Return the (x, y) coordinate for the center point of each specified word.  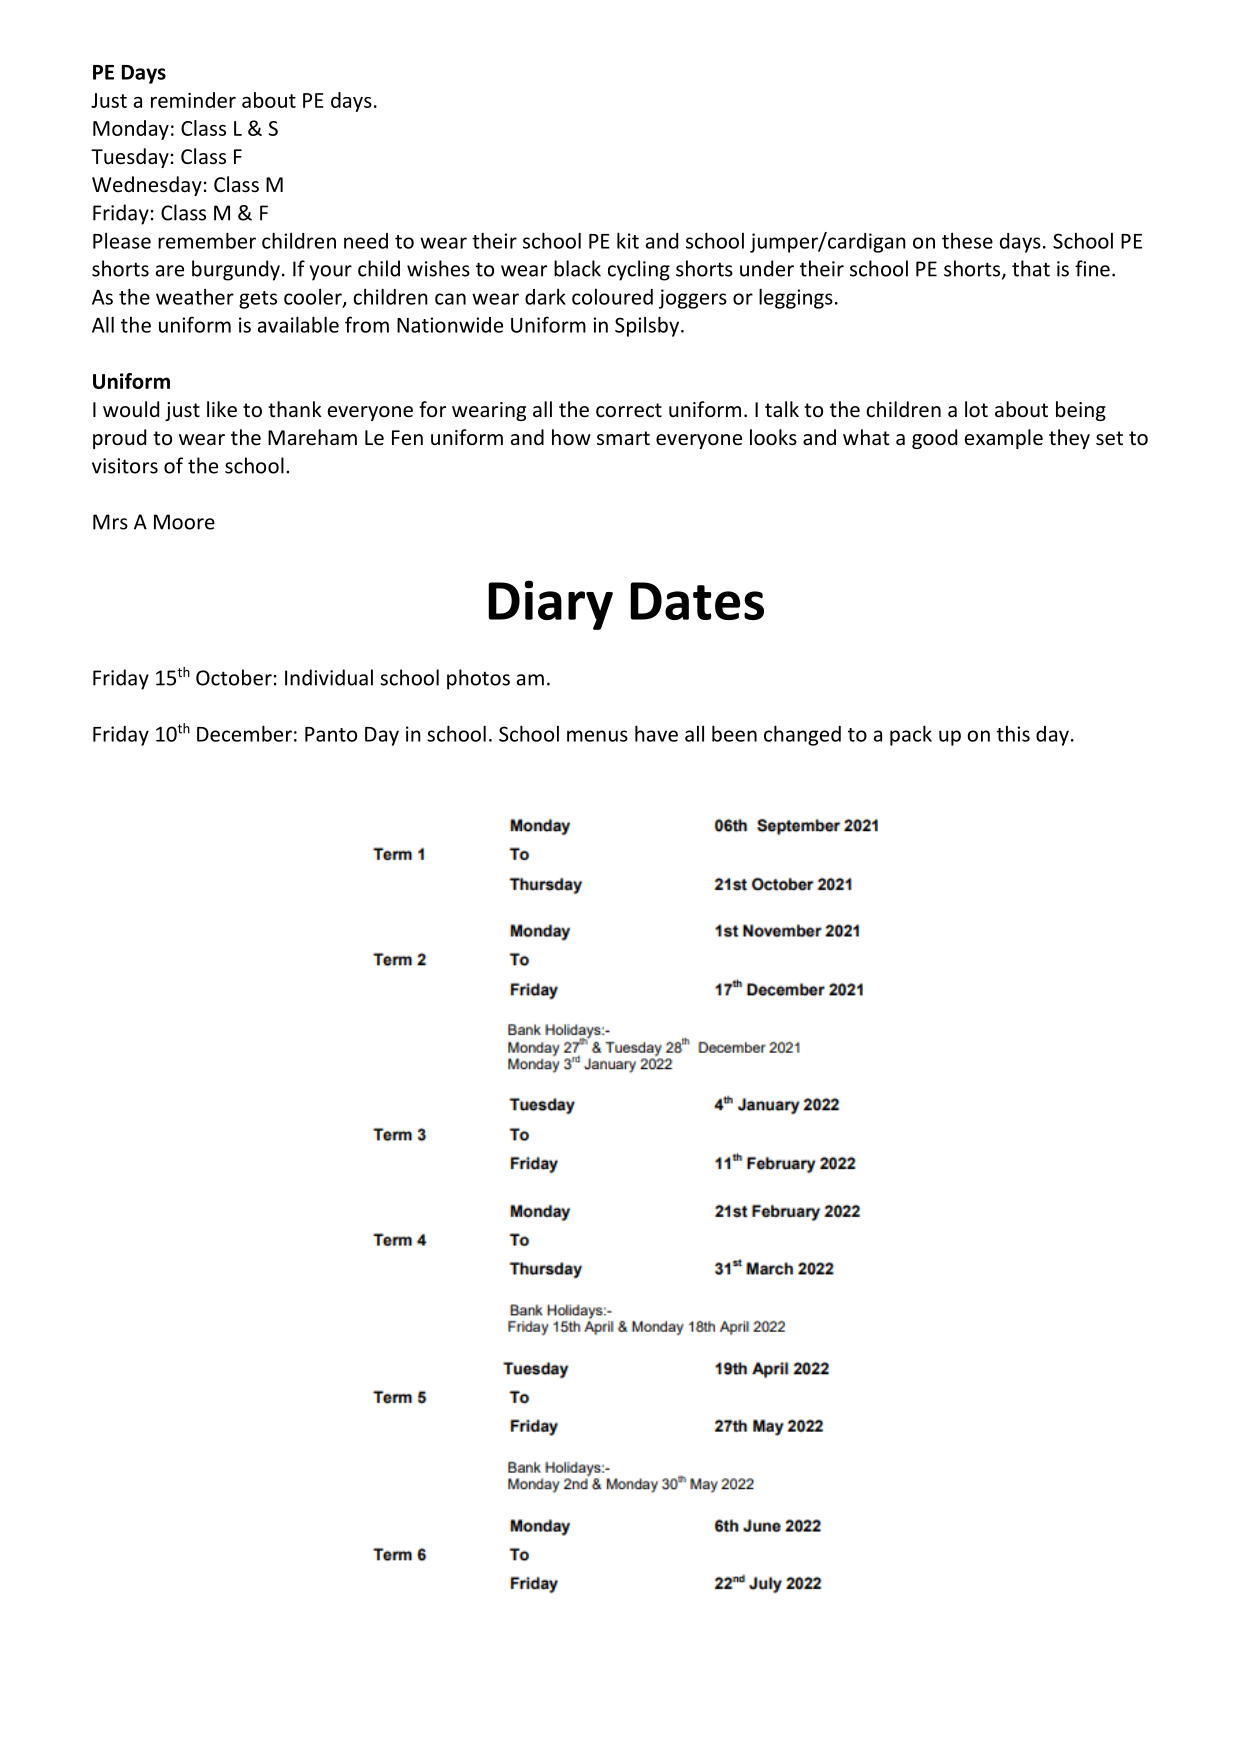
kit (628, 240)
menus (597, 736)
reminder (193, 100)
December (244, 733)
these (967, 241)
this (1013, 734)
